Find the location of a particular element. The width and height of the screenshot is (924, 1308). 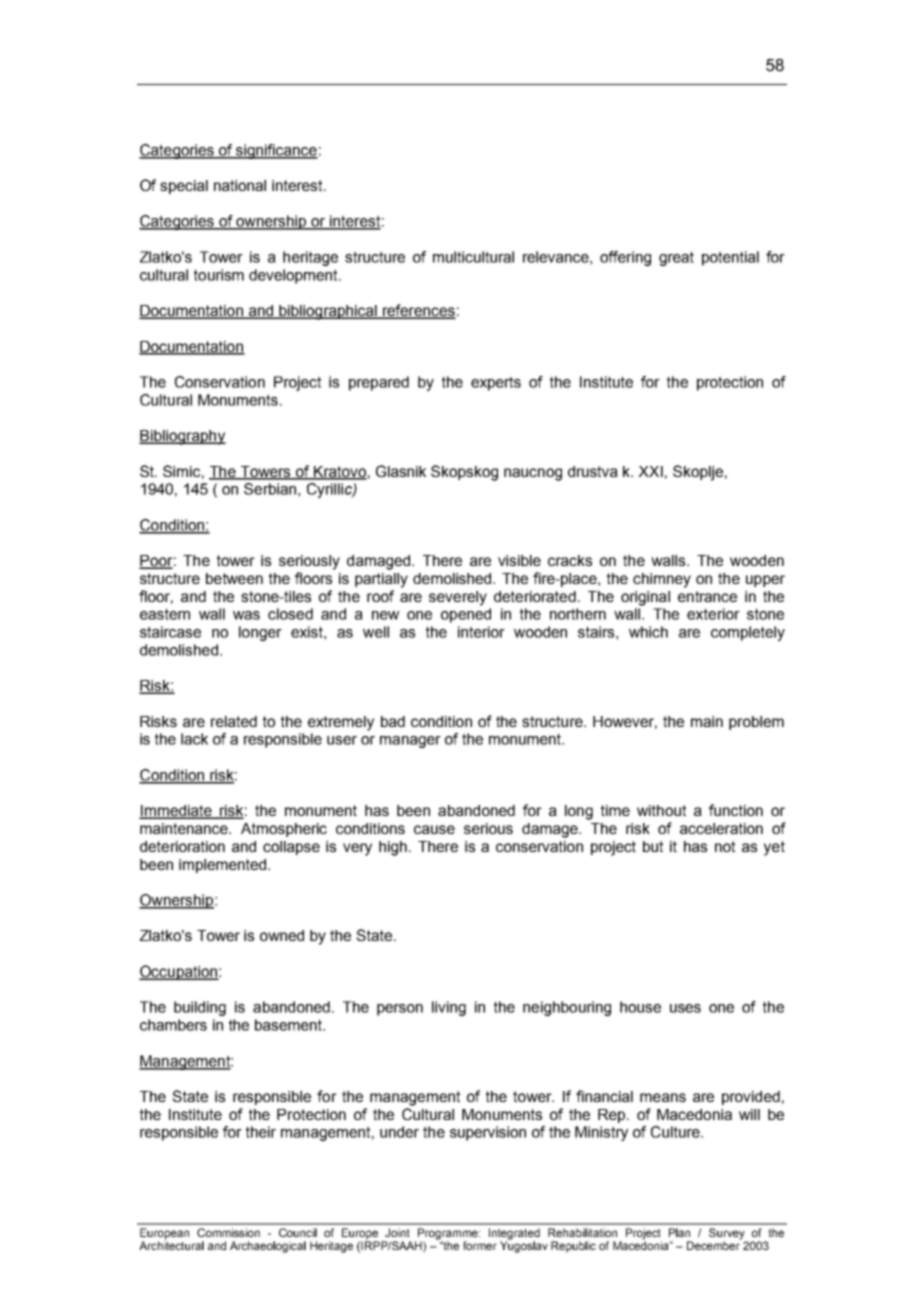

former is located at coordinates (480, 1245).
